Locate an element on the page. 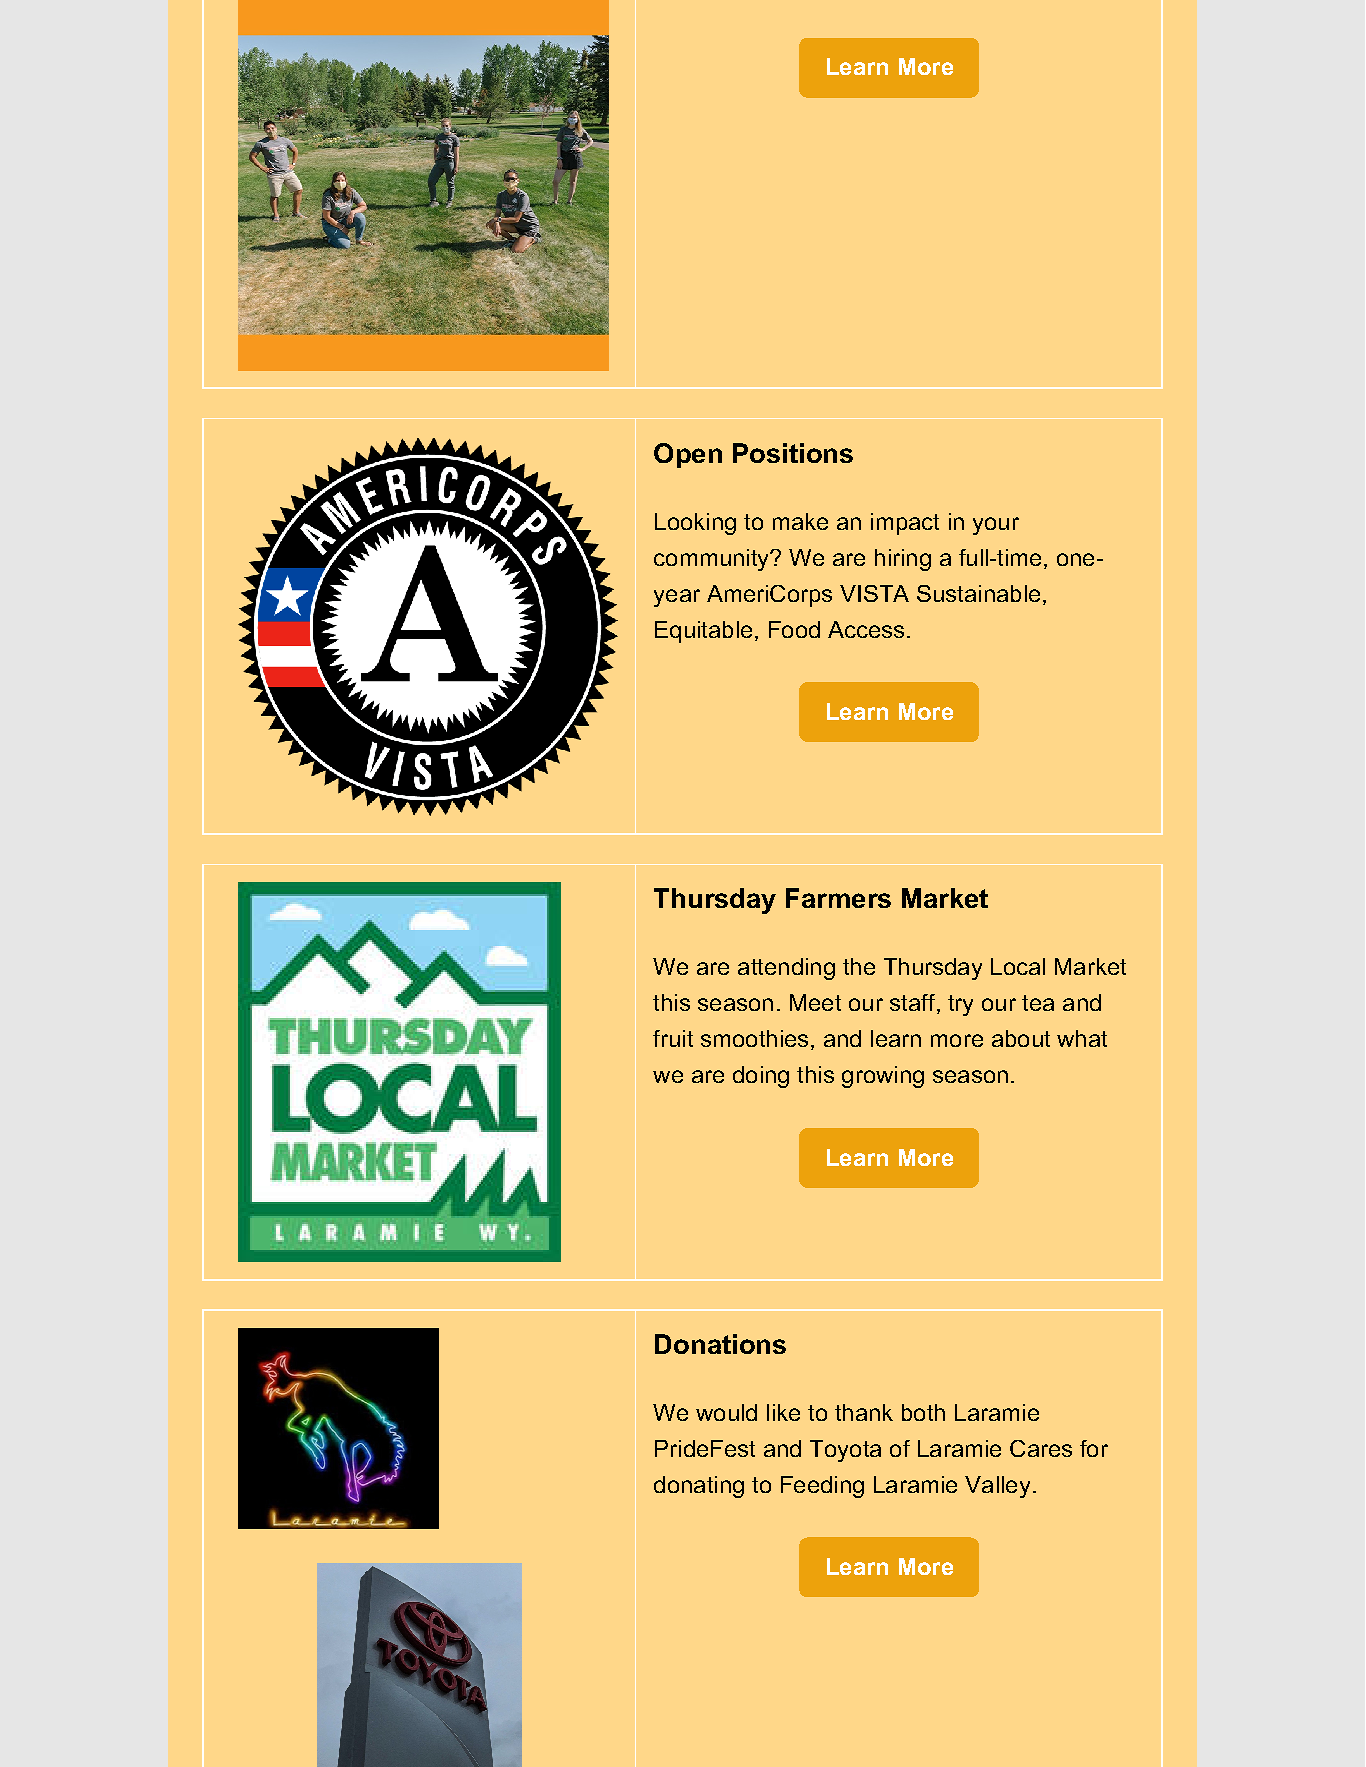 The width and height of the page is (1366, 1767). Cares is located at coordinates (1041, 1448).
